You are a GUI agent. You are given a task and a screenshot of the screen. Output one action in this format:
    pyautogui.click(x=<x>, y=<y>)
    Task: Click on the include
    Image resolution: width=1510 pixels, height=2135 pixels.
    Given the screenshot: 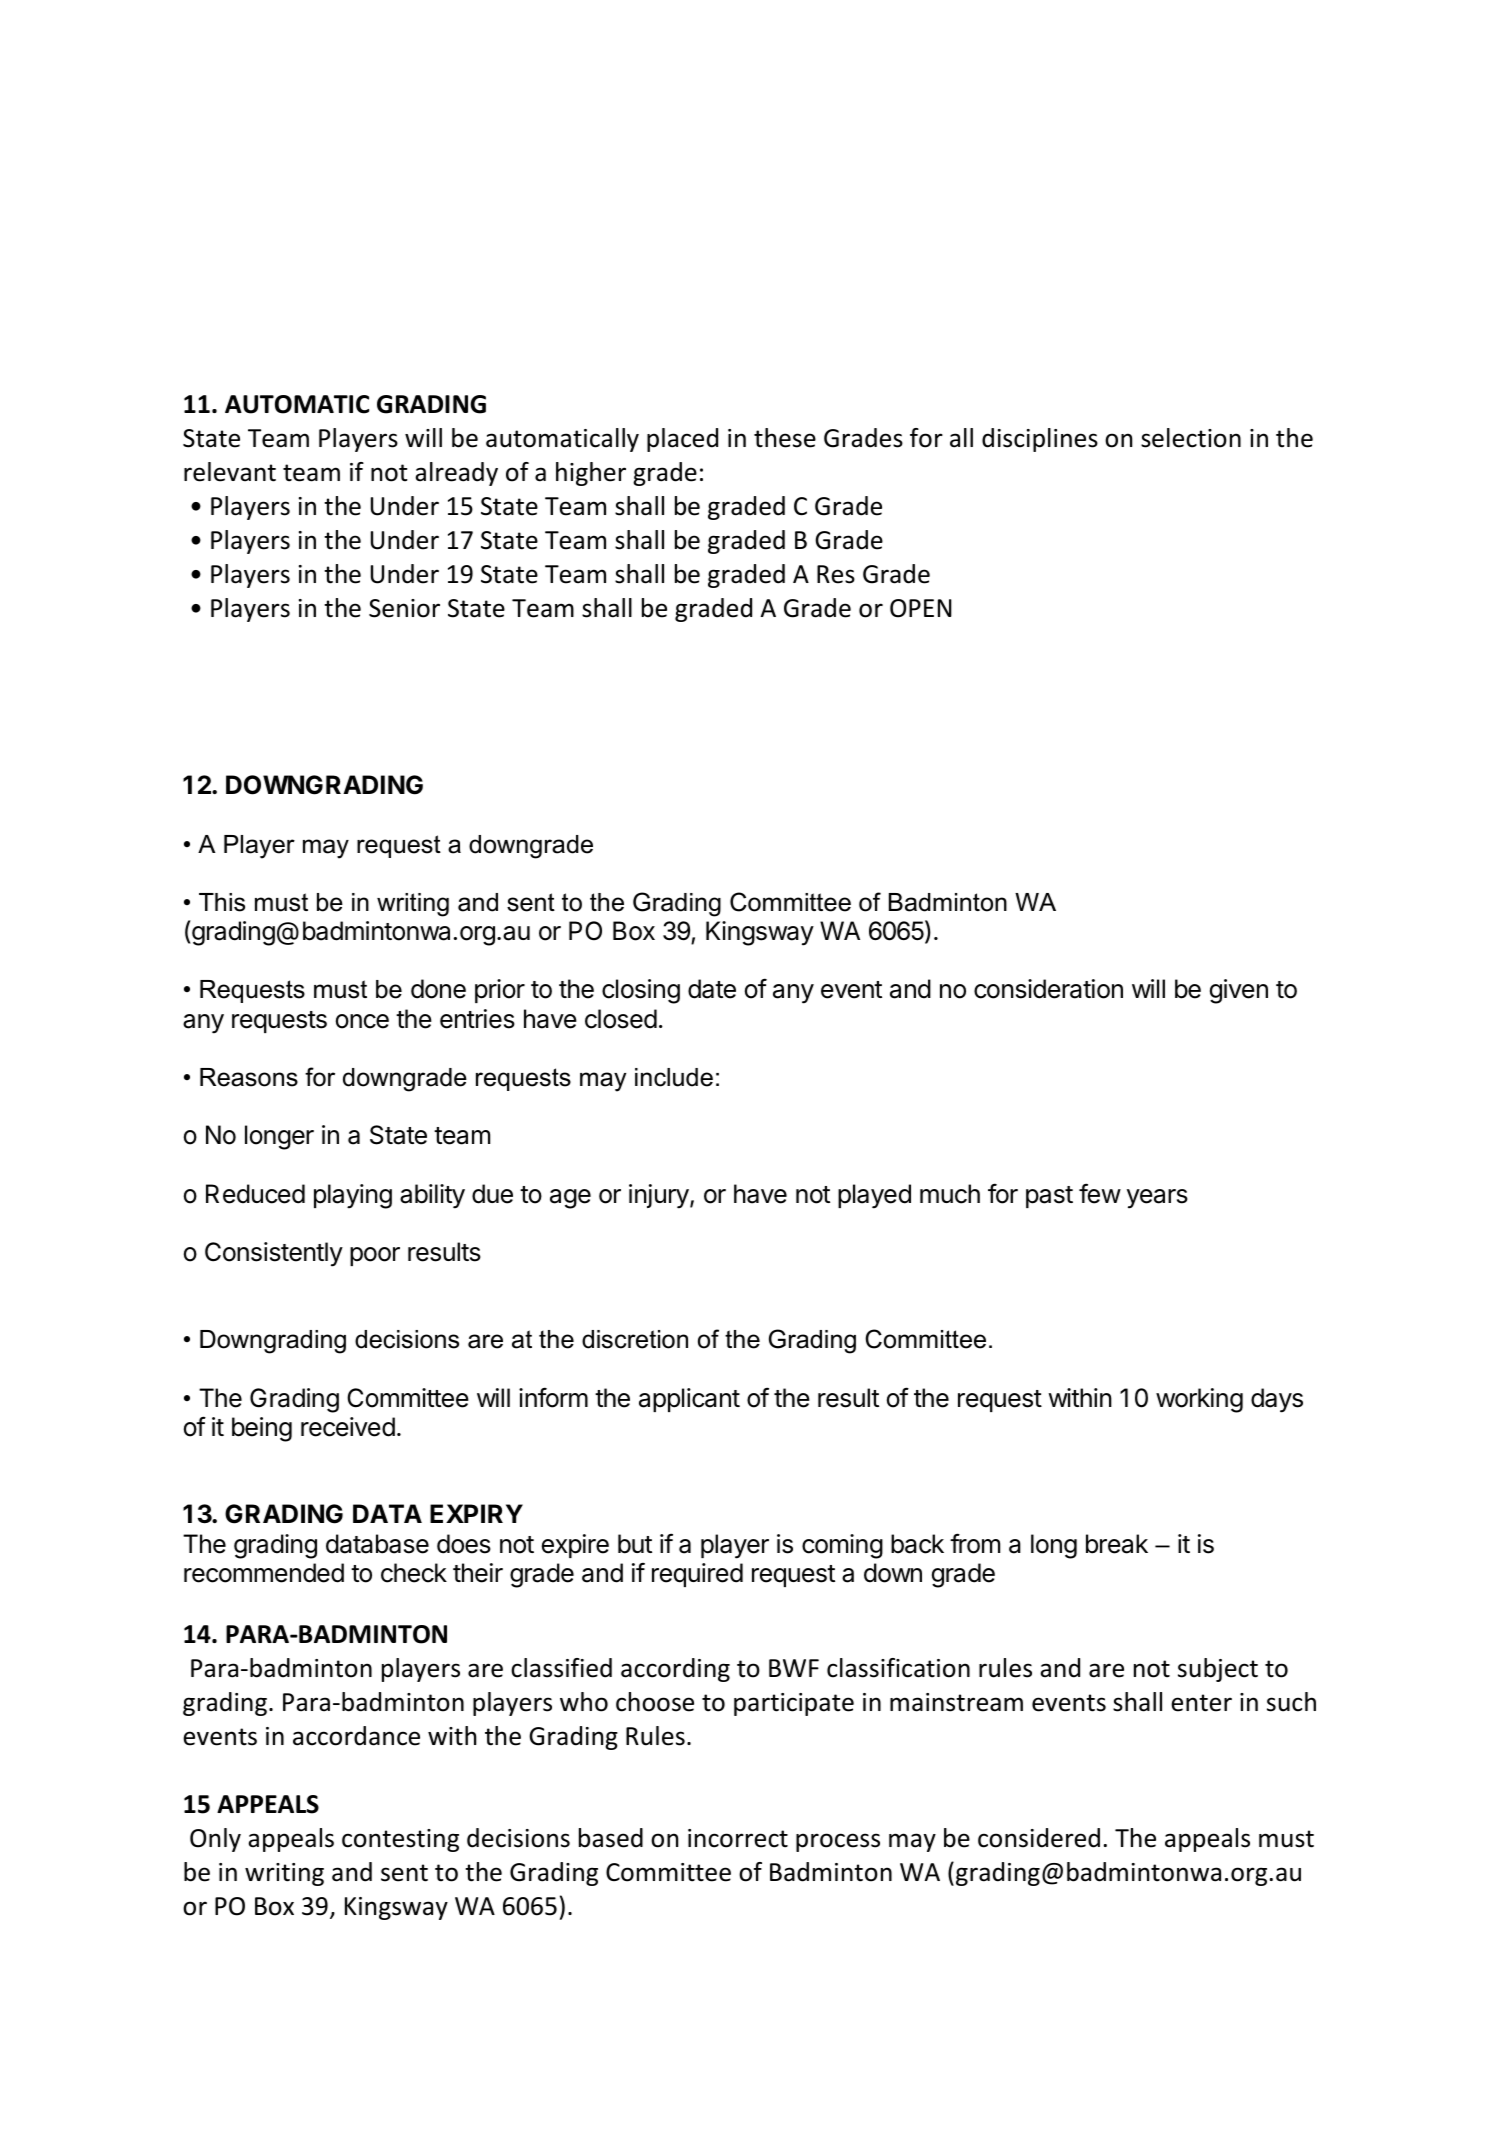 What is the action you would take?
    pyautogui.click(x=674, y=1077)
